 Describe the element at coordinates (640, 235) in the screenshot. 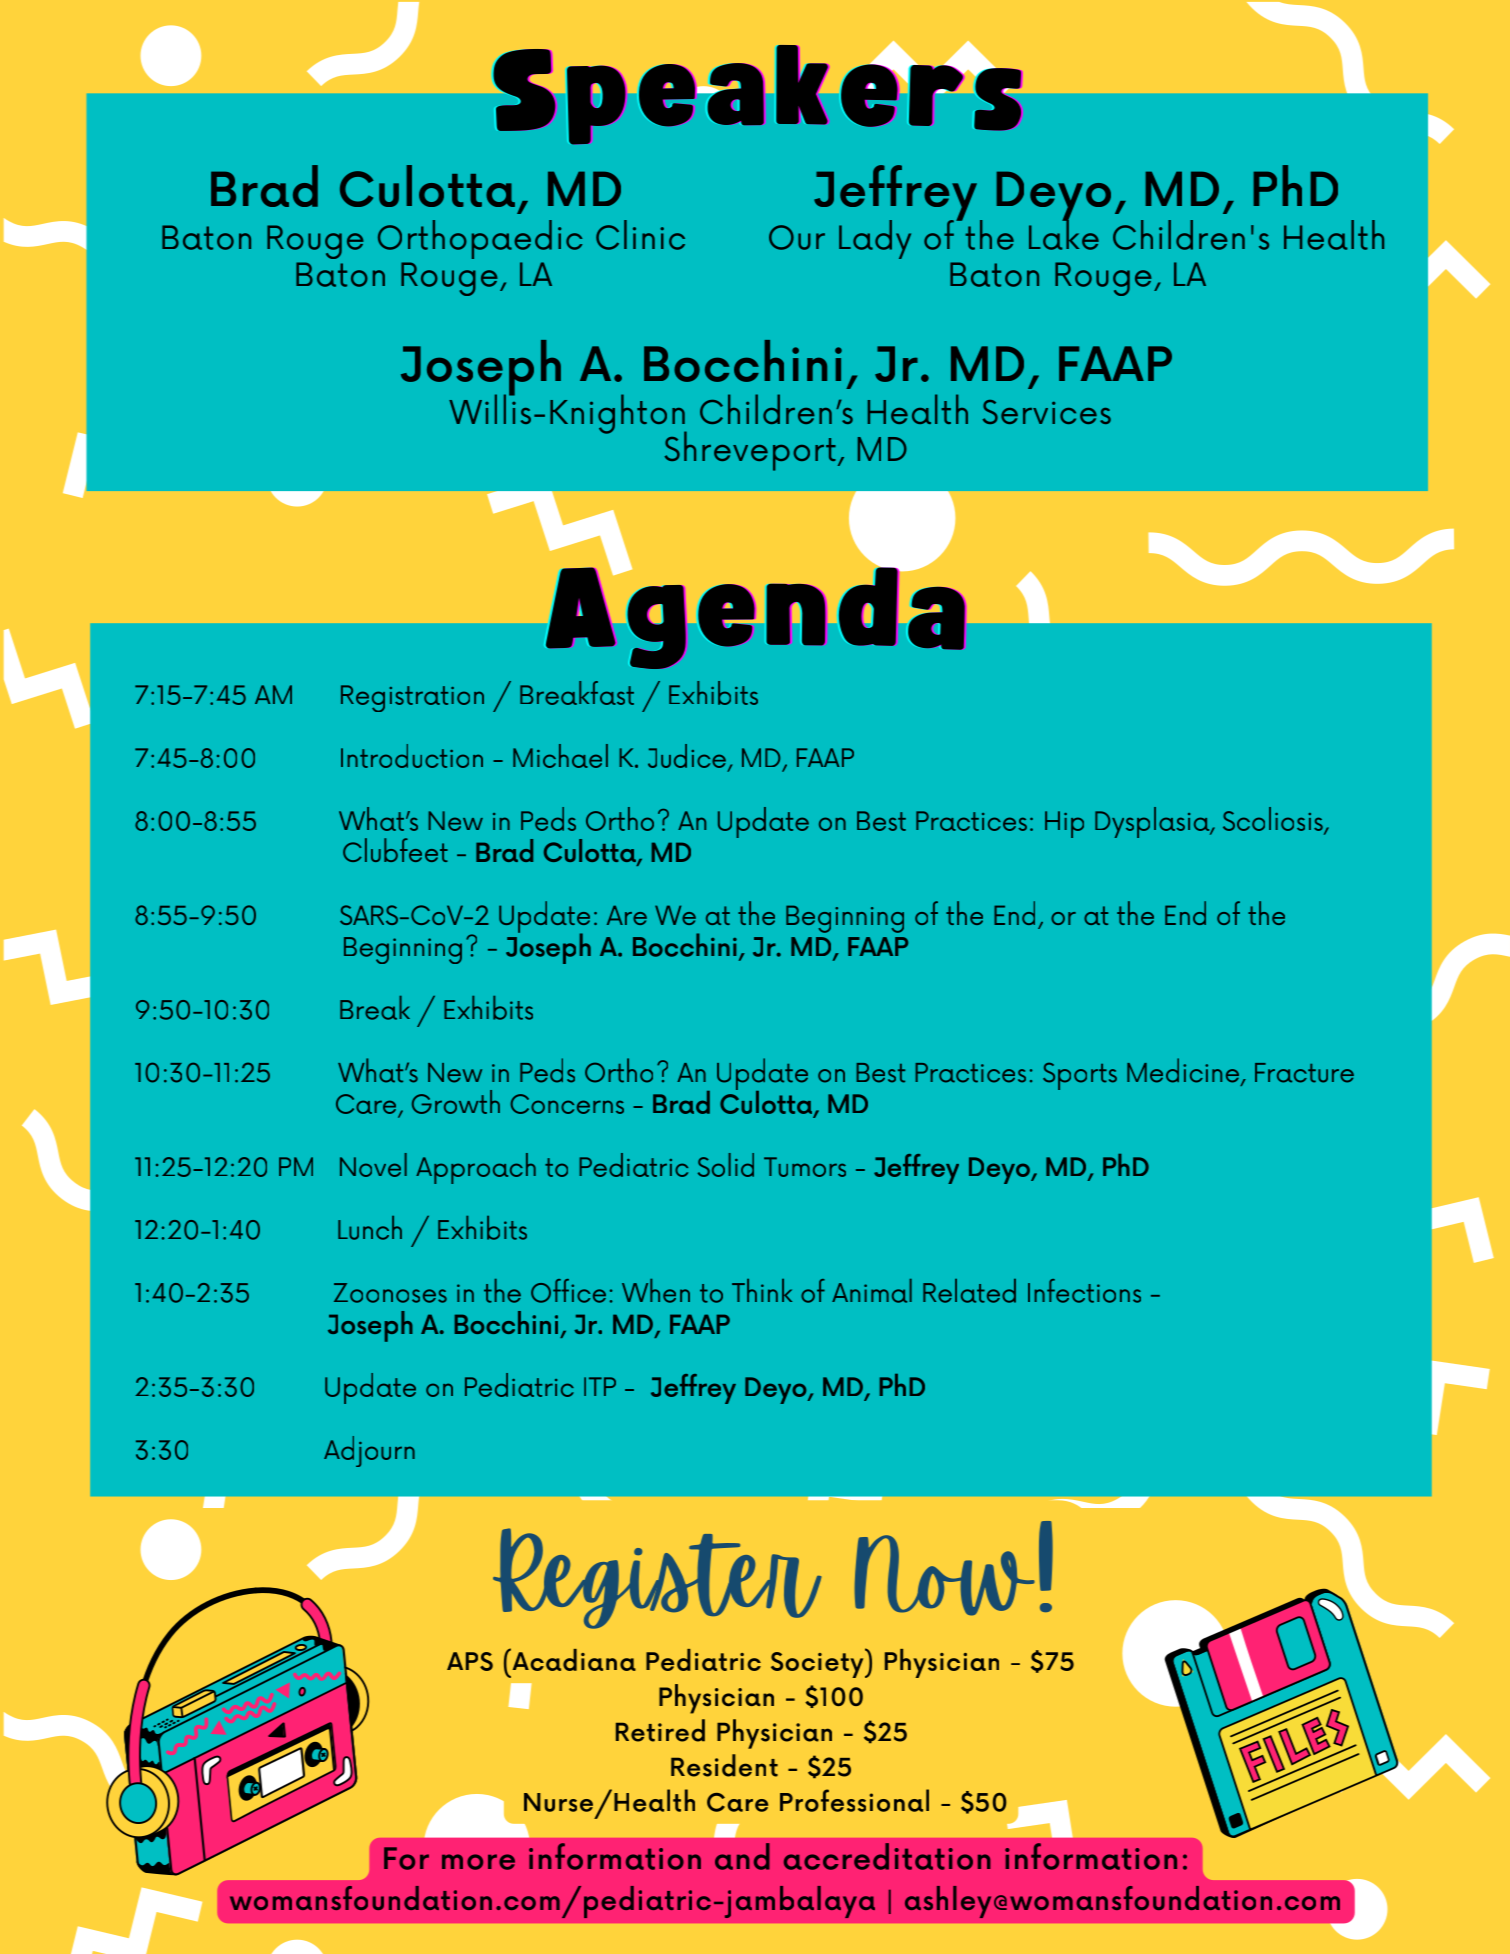

I see `Clinic` at that location.
